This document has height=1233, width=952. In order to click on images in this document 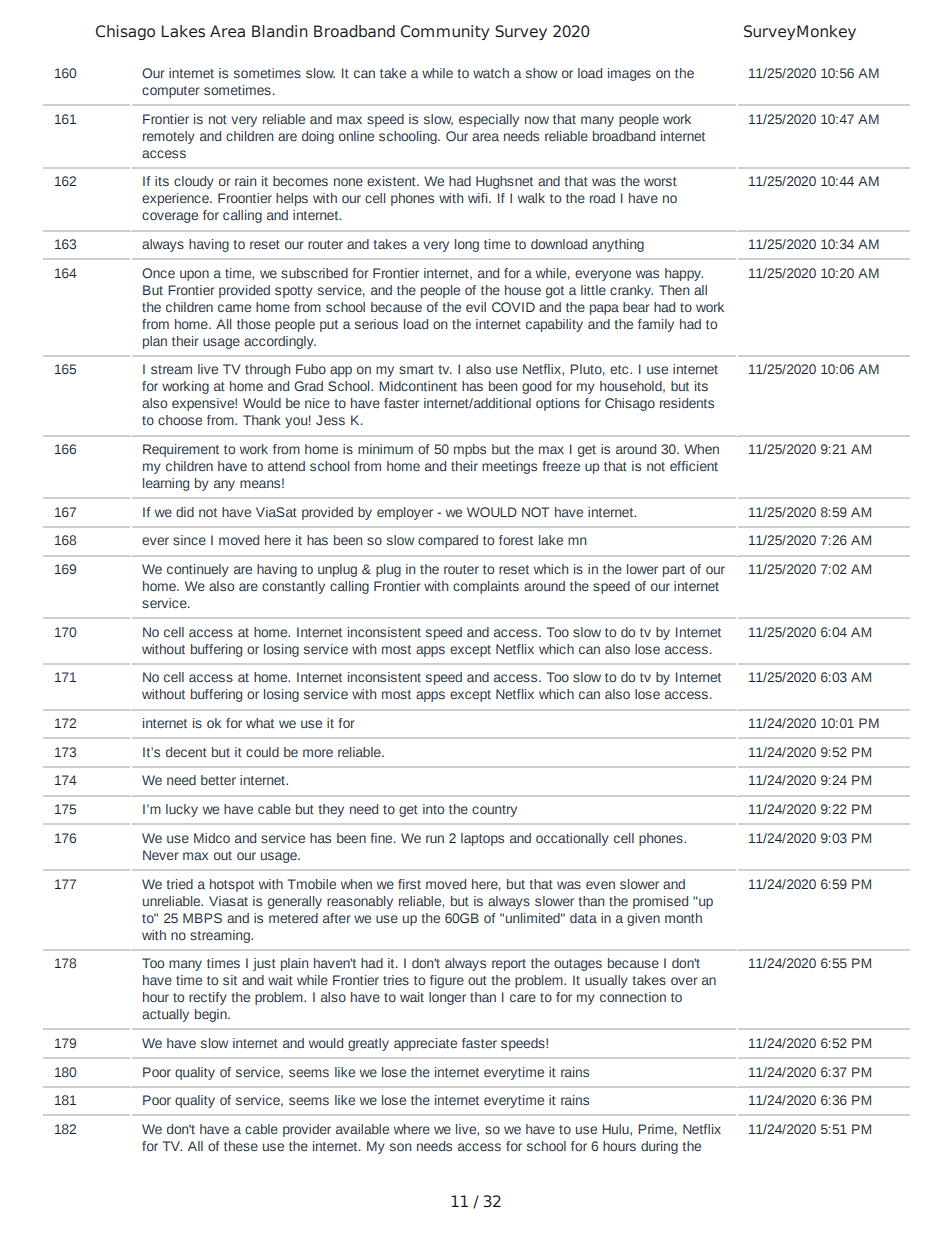, I will do `click(629, 74)`.
